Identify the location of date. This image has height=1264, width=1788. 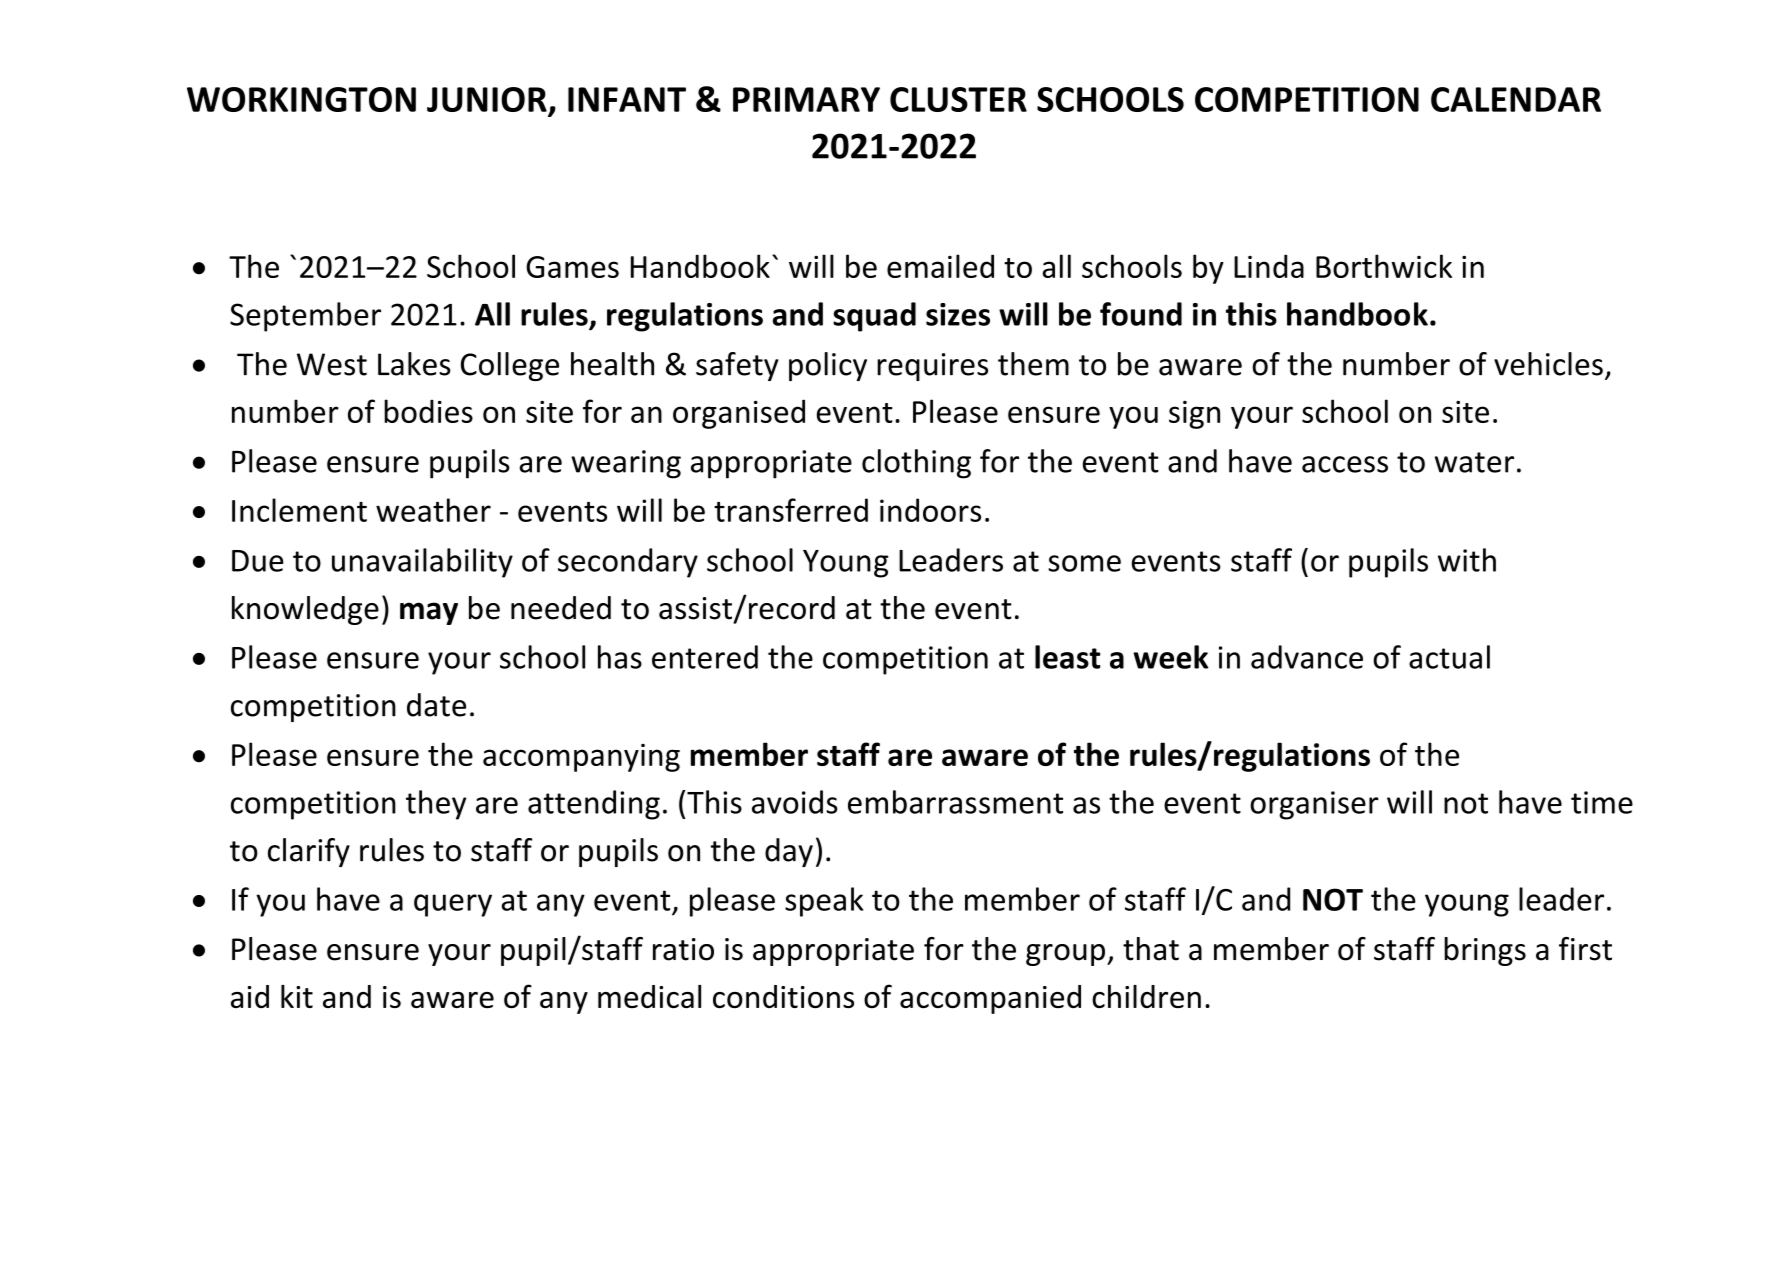
(436, 705).
